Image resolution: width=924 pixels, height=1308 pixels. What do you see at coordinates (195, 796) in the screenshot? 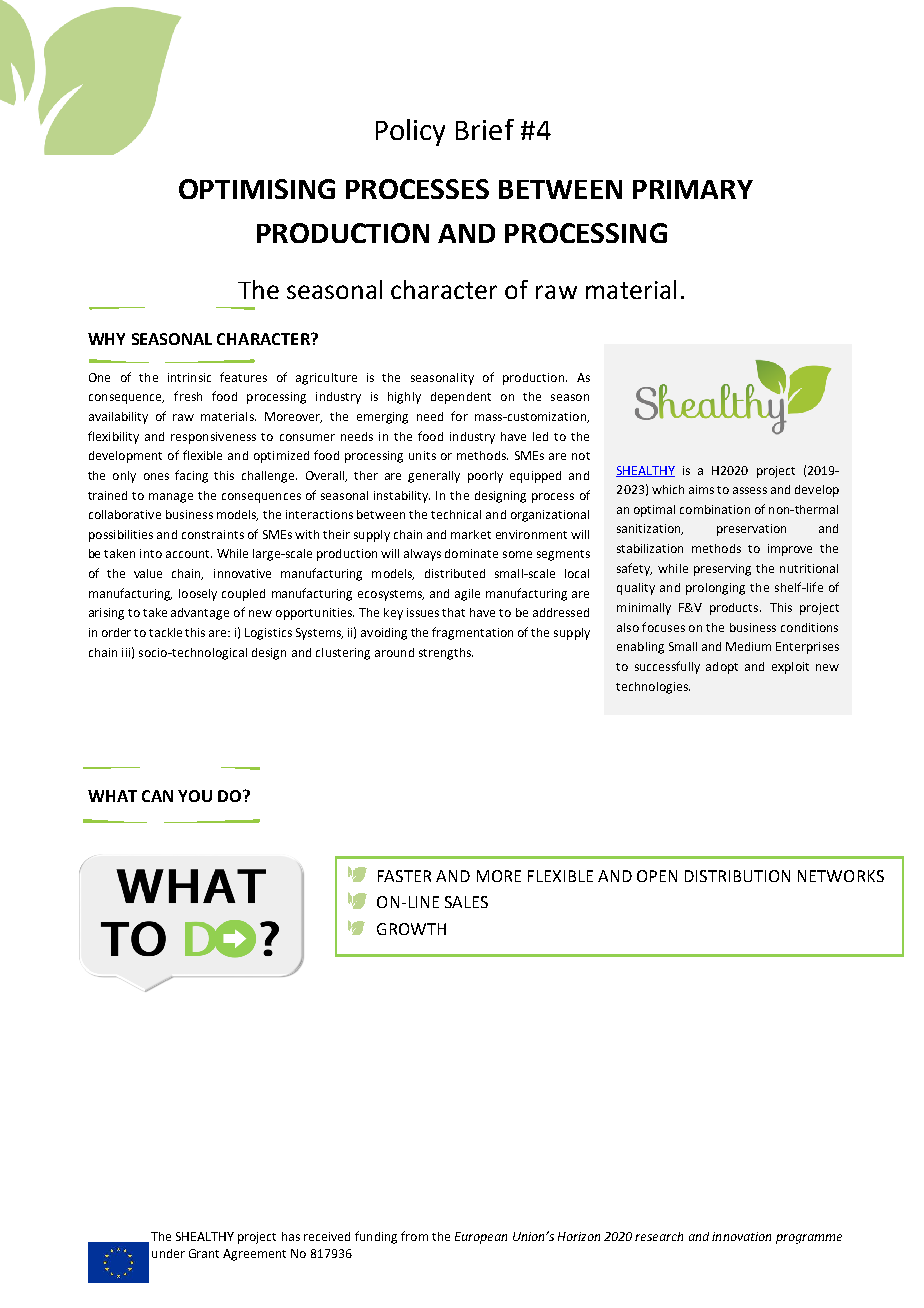
I see `YOU` at bounding box center [195, 796].
